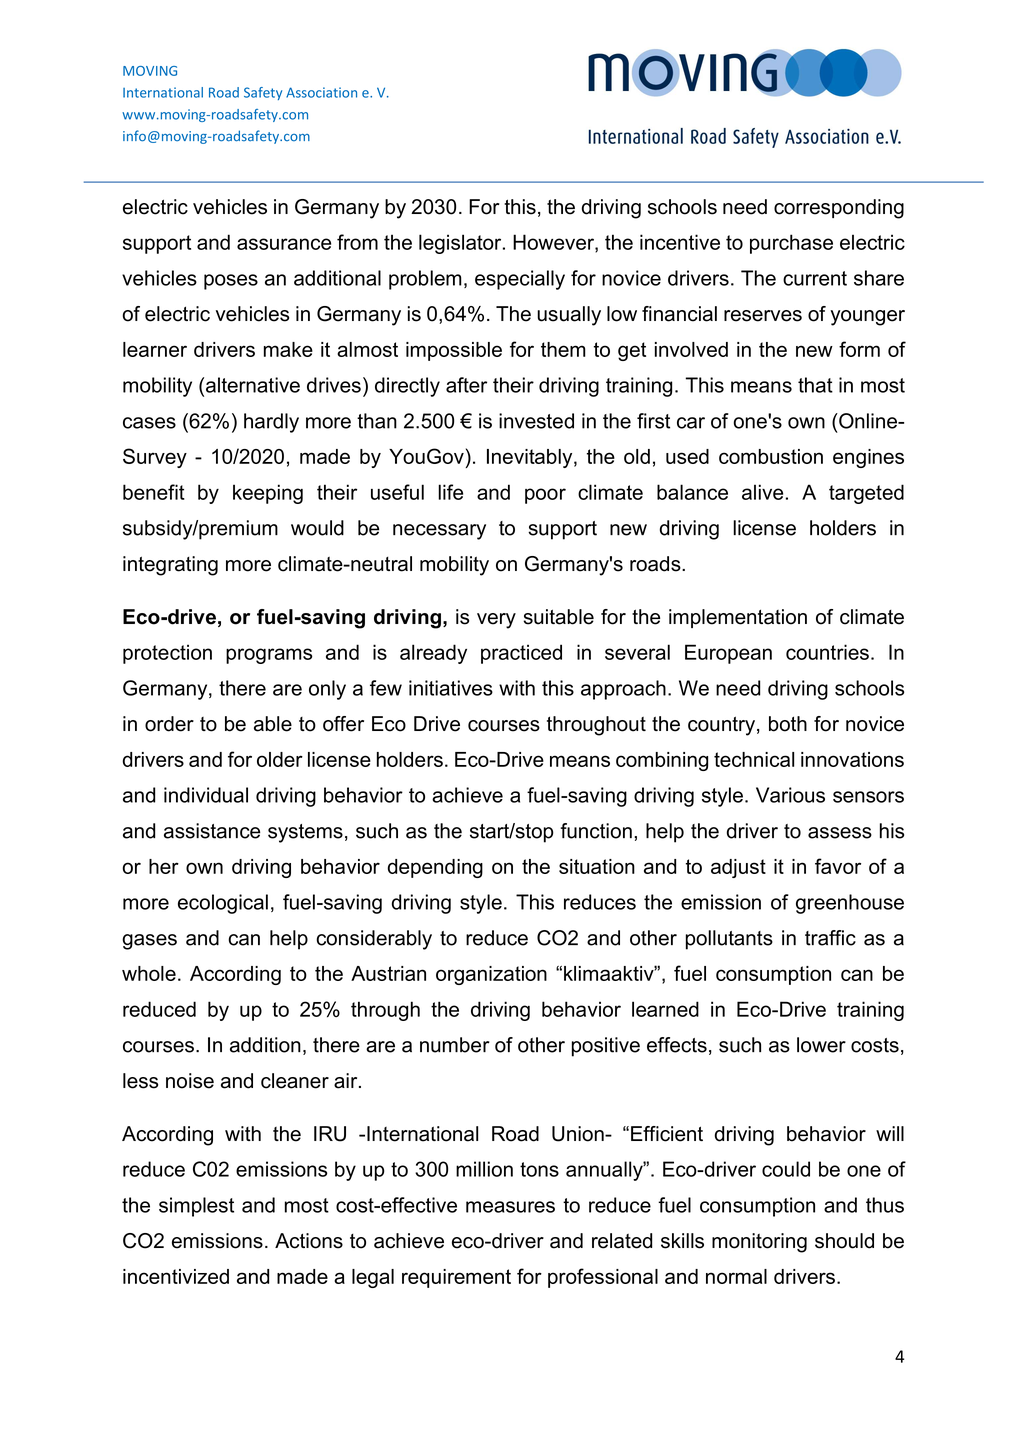 The width and height of the screenshot is (1027, 1452). What do you see at coordinates (196, 1207) in the screenshot?
I see `simplest` at bounding box center [196, 1207].
